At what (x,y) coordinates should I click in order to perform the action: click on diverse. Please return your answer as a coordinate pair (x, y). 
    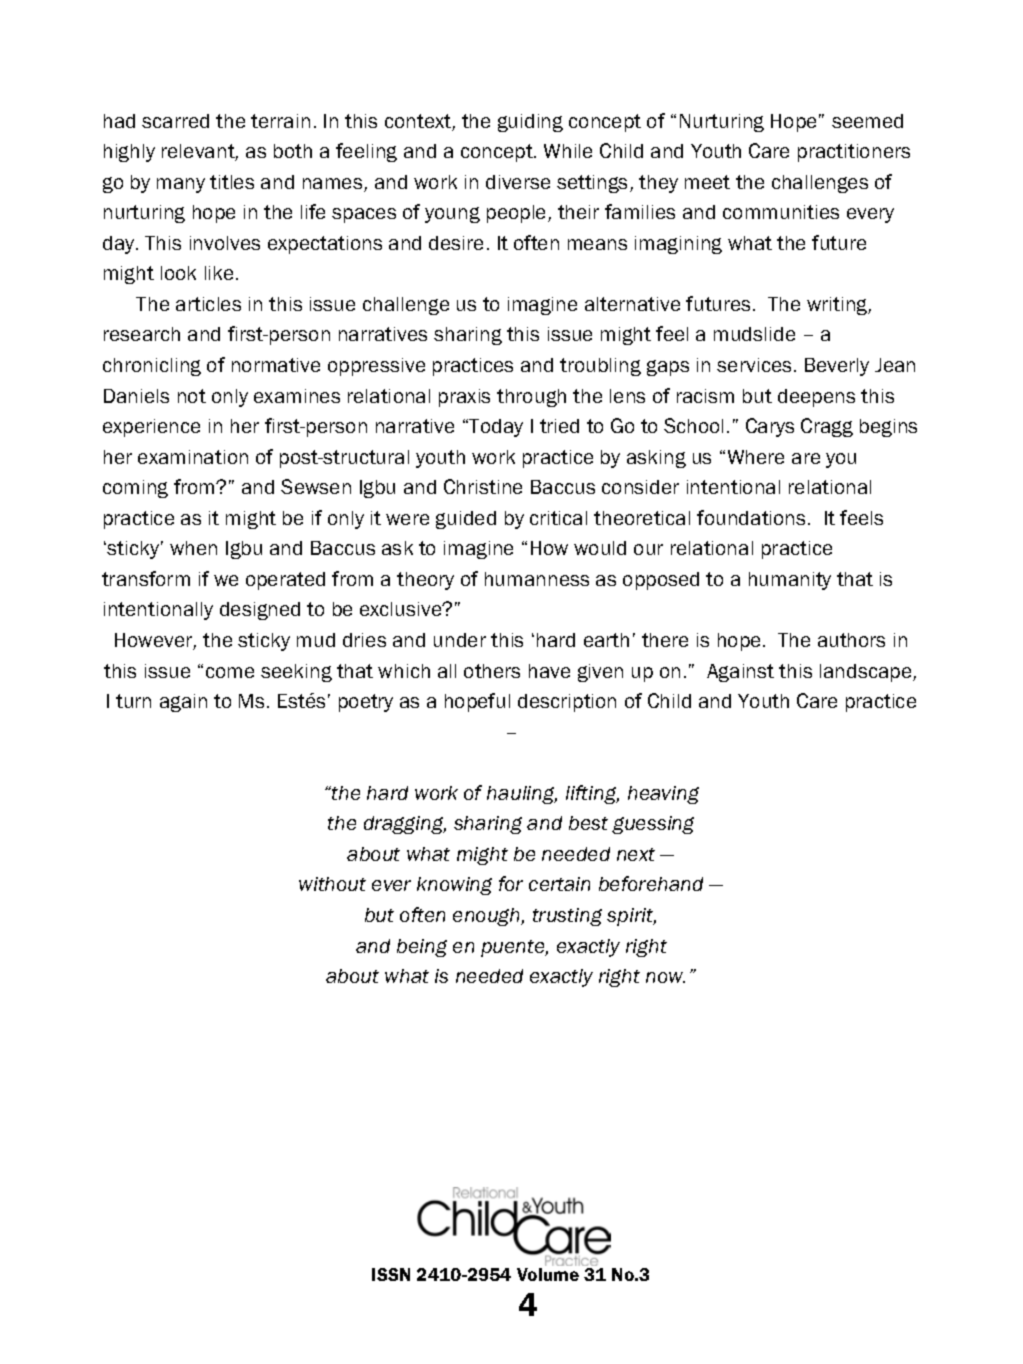
    Looking at the image, I should click on (518, 182).
